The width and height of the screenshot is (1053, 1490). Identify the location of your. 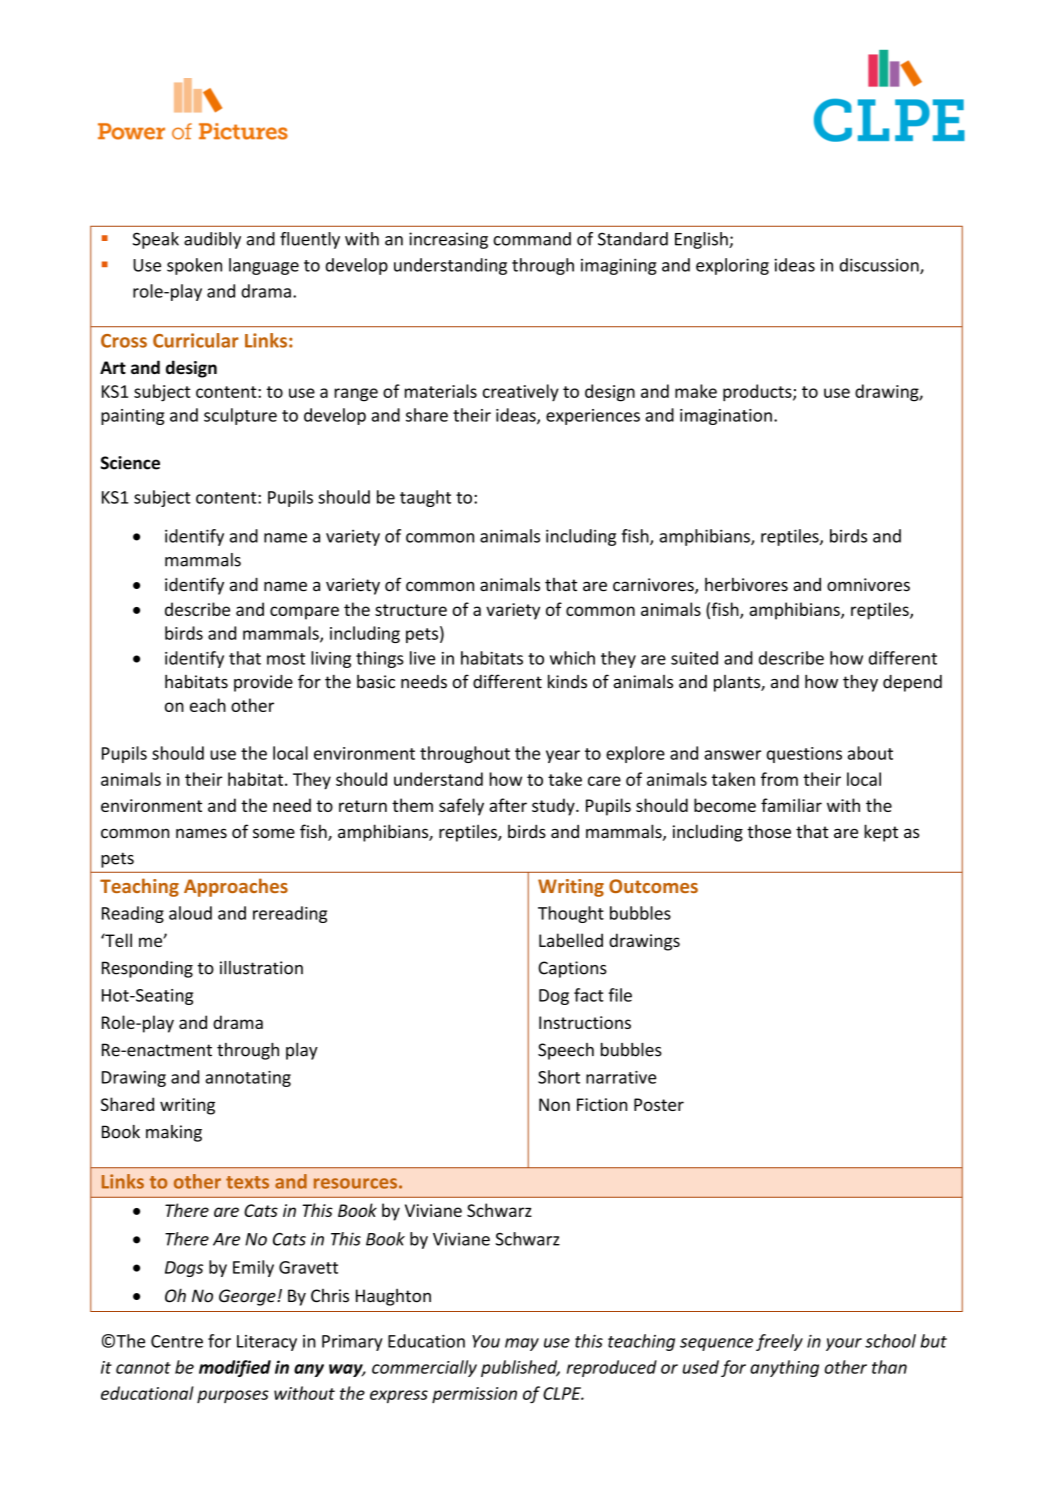
(844, 1344).
